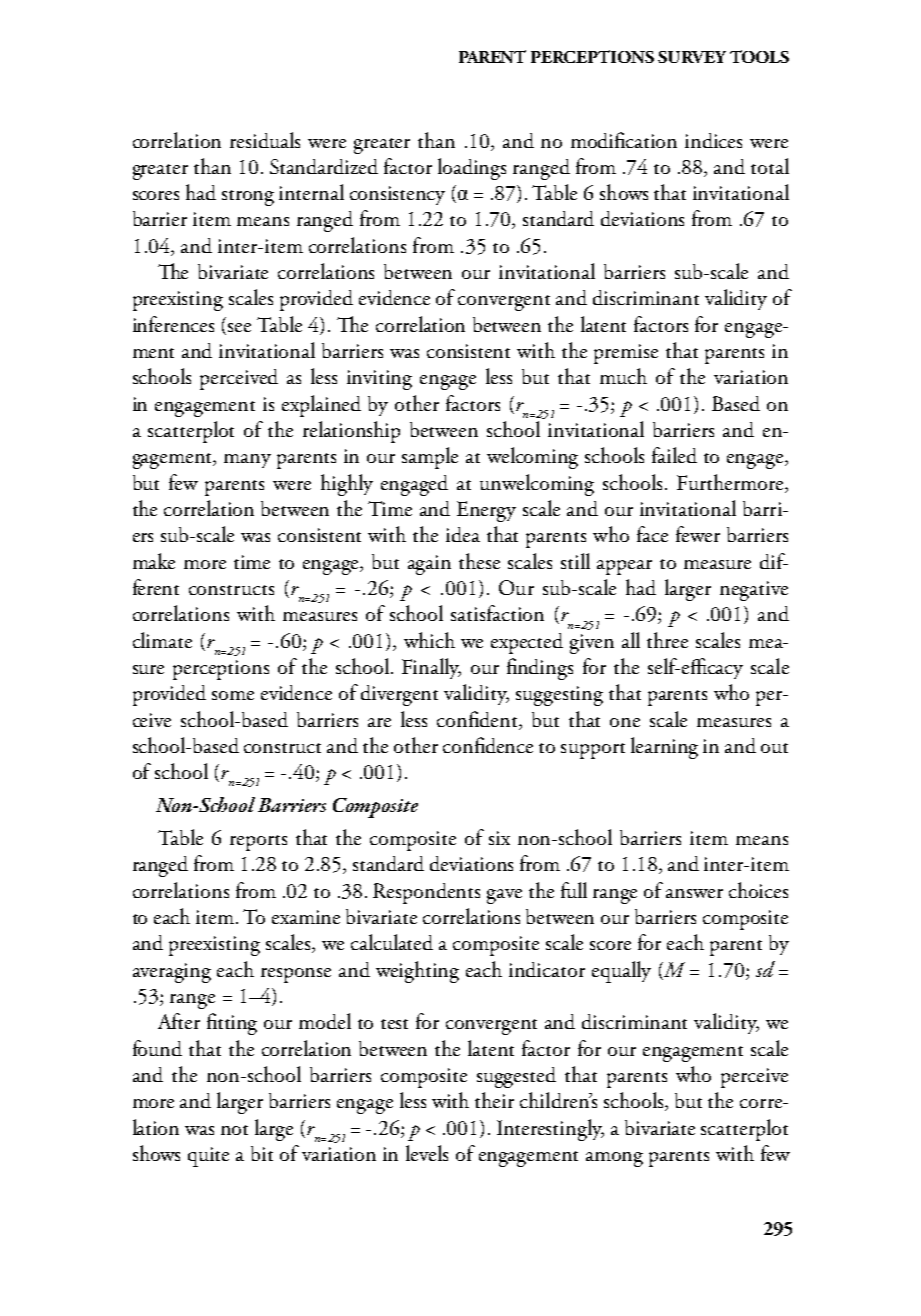 This screenshot has height=1316, width=921. Describe the element at coordinates (674, 455) in the screenshot. I see `failed` at that location.
